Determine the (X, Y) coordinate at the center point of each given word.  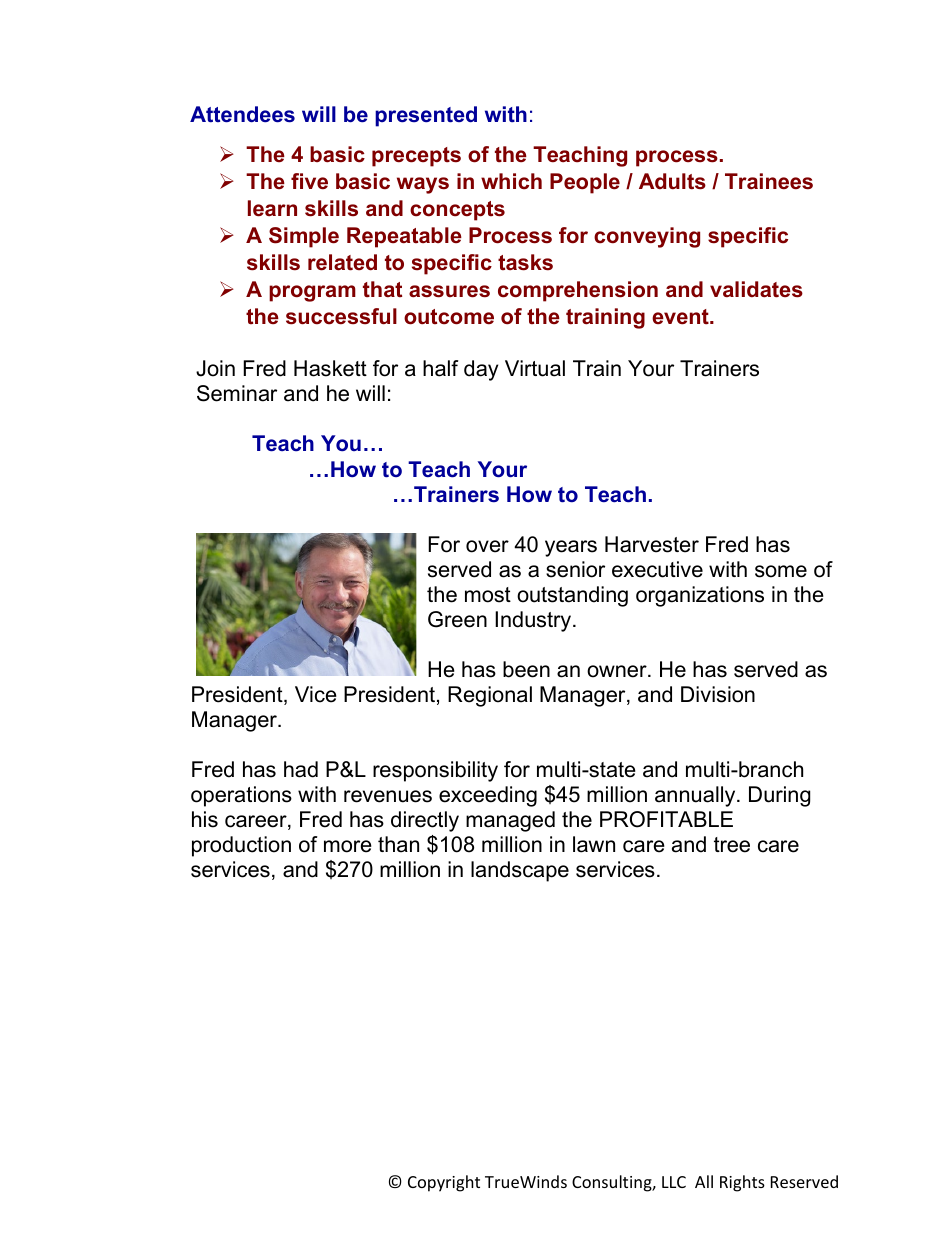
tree (732, 845)
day (481, 370)
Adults (672, 181)
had (301, 769)
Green (457, 619)
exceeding (488, 796)
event (681, 317)
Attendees (242, 114)
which (511, 181)
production (241, 846)
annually (696, 796)
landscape (520, 871)
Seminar (237, 393)
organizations (700, 596)
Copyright (444, 1183)
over (487, 546)
